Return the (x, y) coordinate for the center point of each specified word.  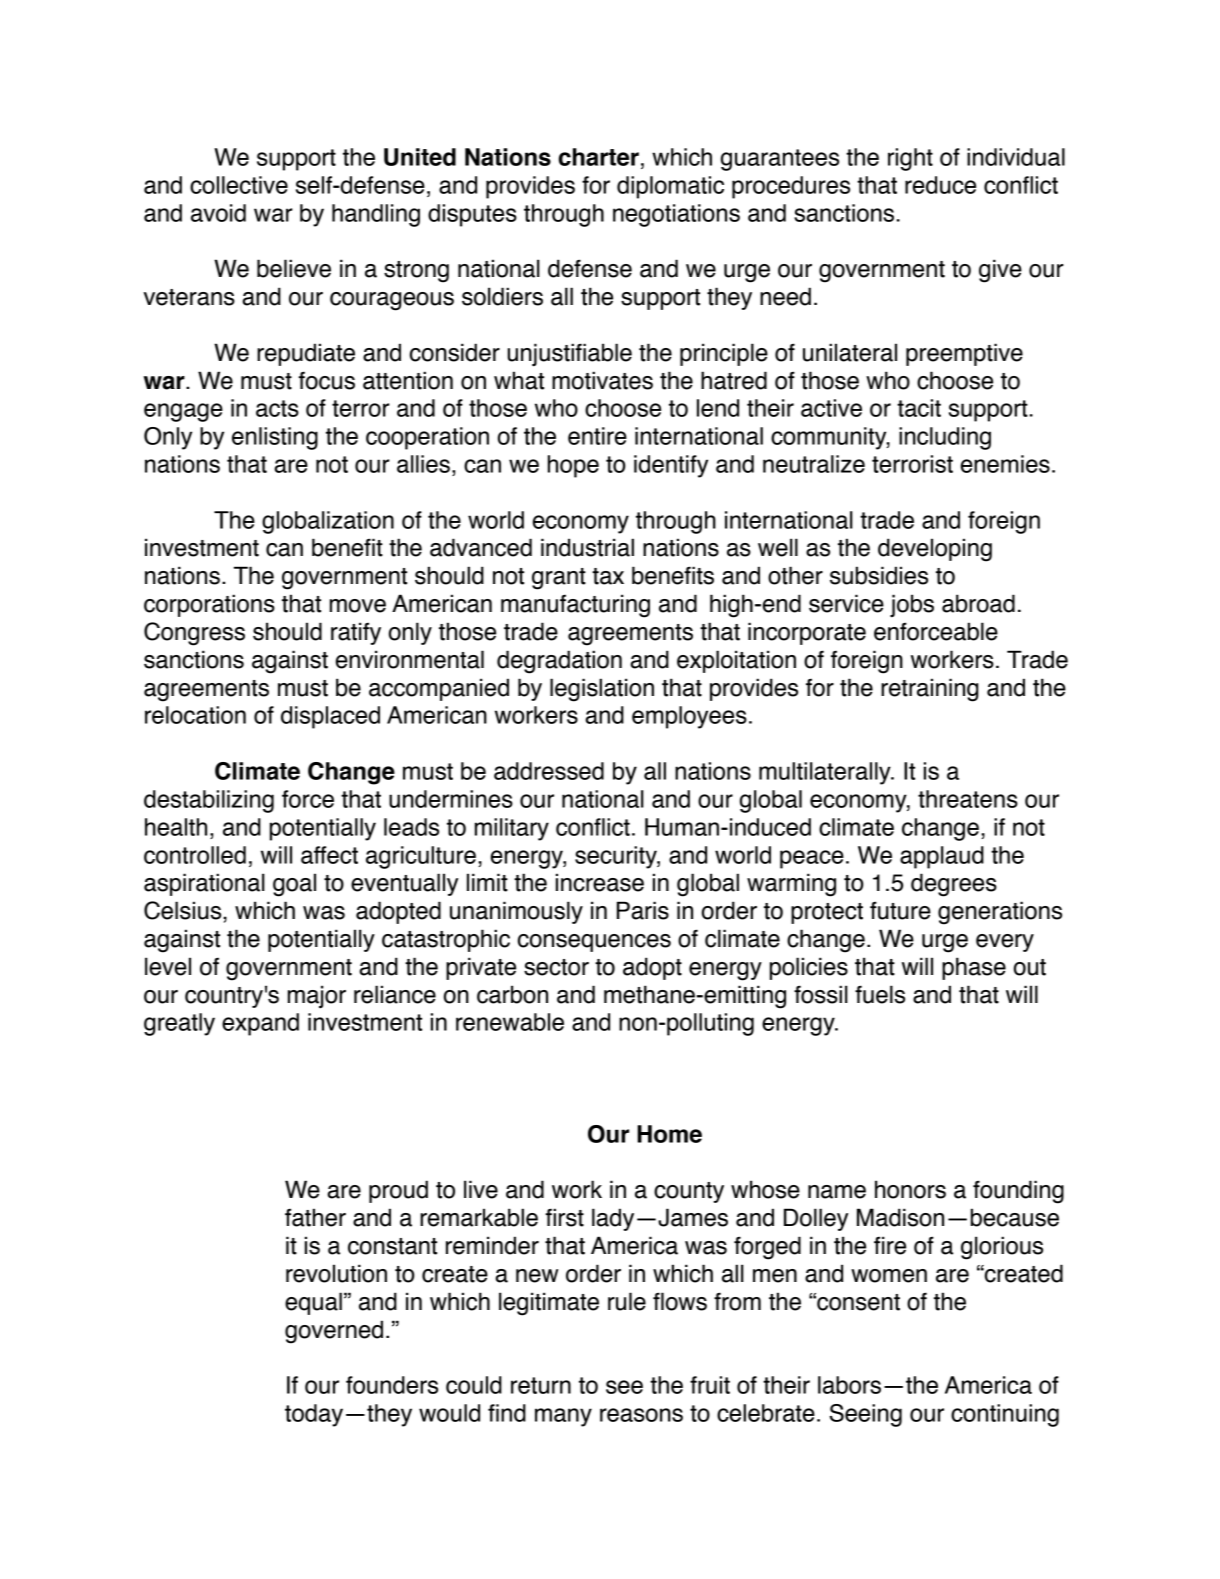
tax (608, 576)
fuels (880, 994)
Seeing (866, 1415)
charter (599, 157)
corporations (209, 605)
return (541, 1385)
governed (334, 1332)
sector (556, 967)
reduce (940, 185)
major (317, 997)
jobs (912, 606)
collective (239, 185)
